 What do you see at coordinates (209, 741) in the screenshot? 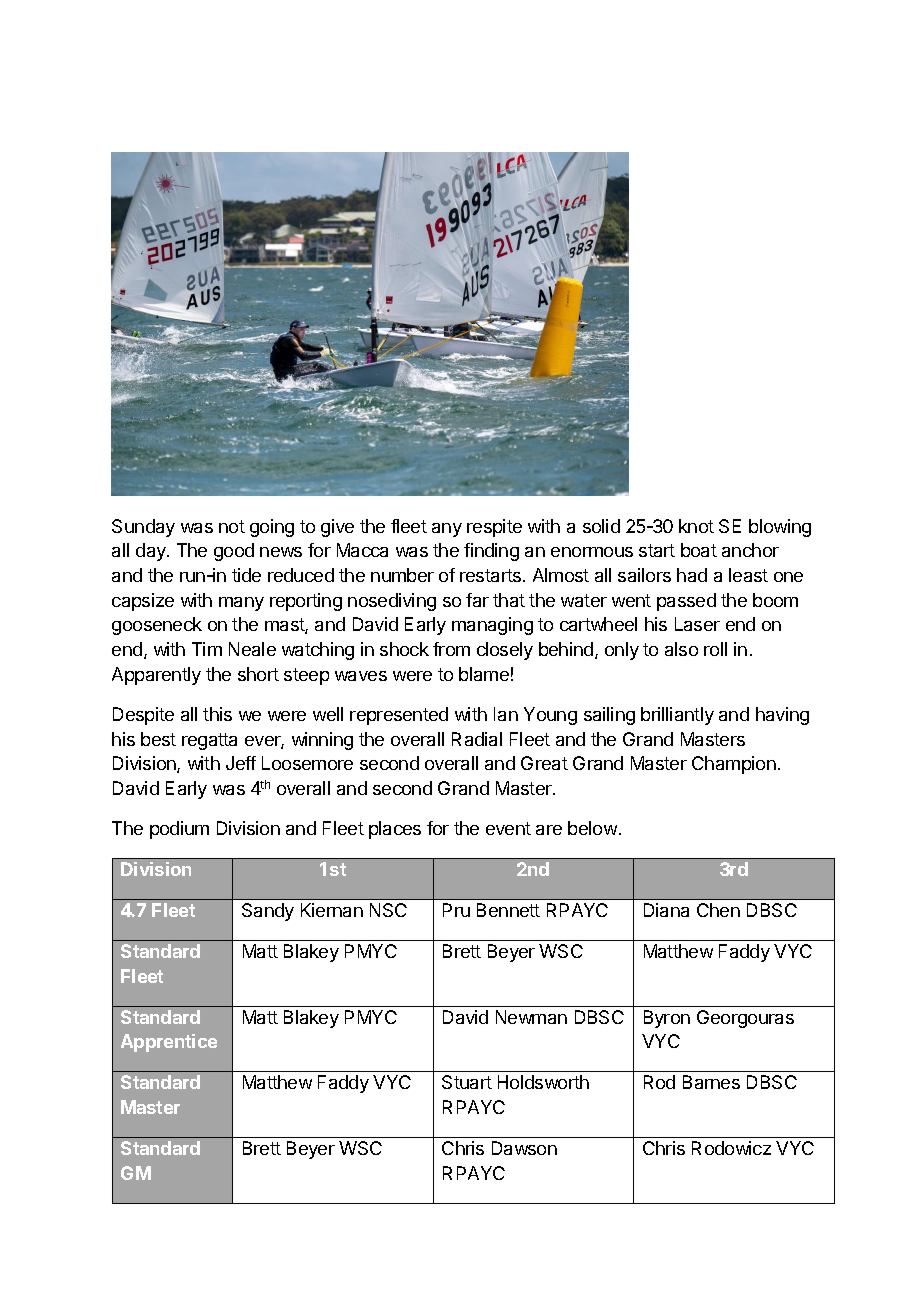
I see `regatta` at bounding box center [209, 741].
